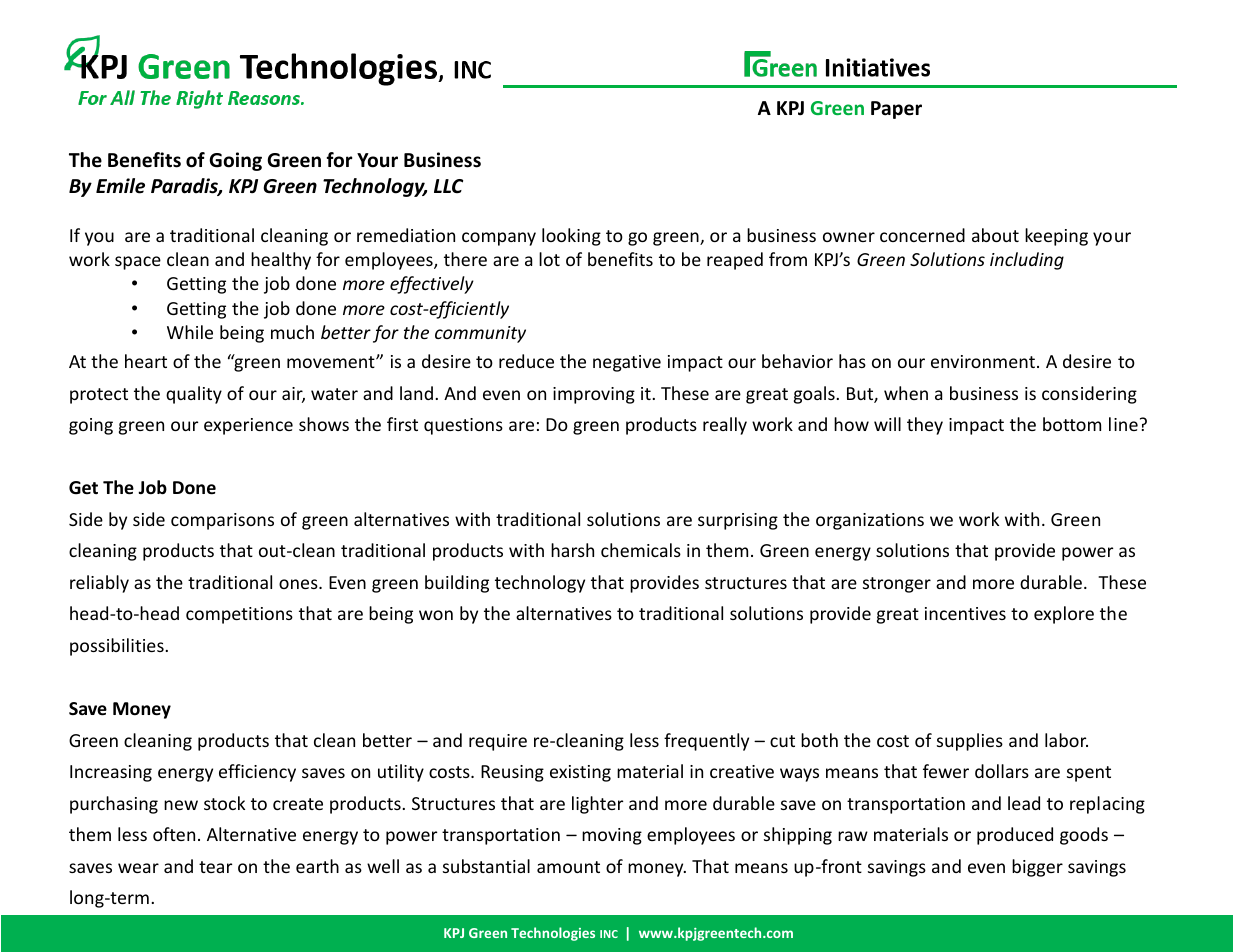  I want to click on chemicals, so click(641, 550).
